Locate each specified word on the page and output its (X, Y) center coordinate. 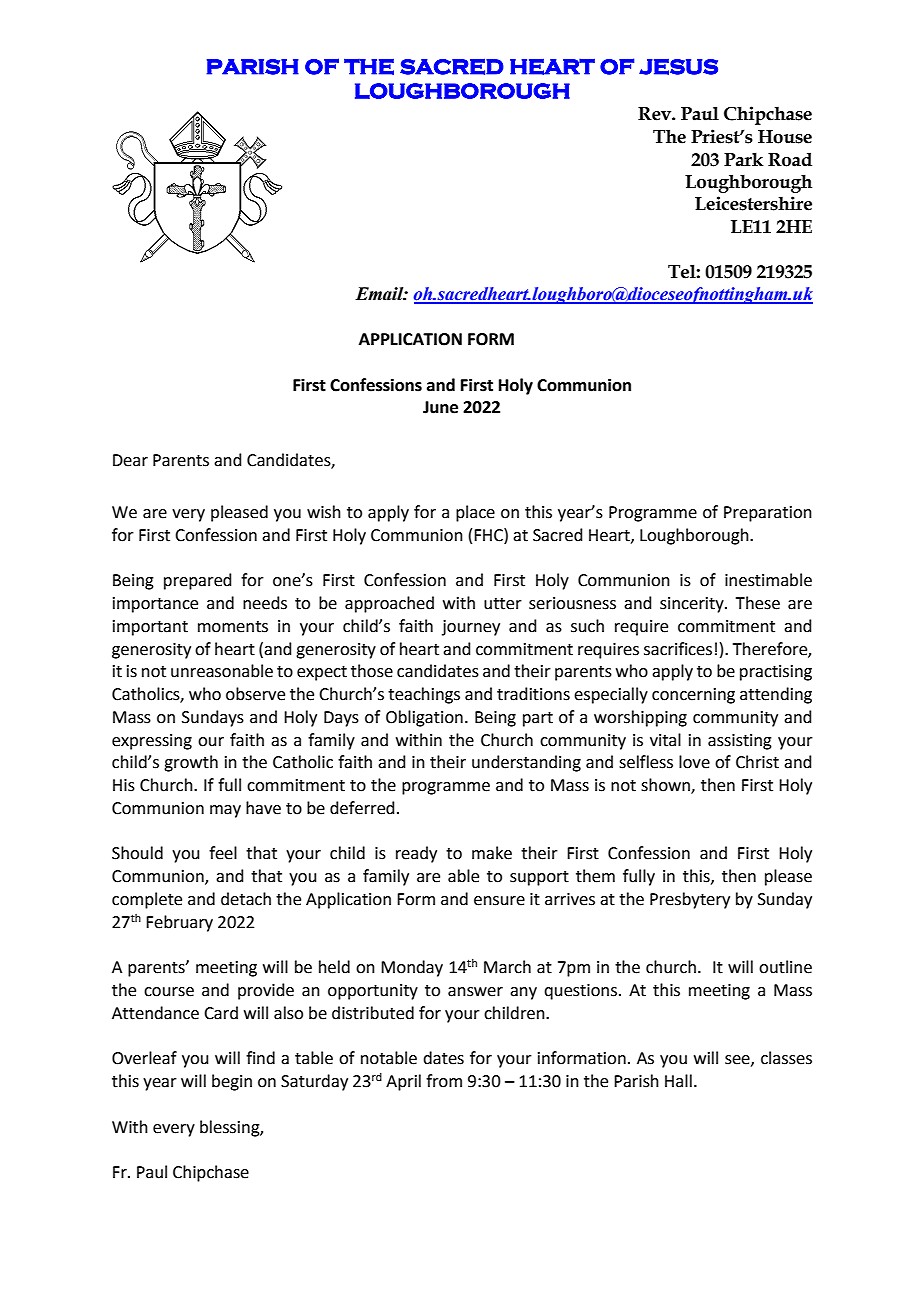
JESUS (678, 66)
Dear (130, 460)
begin (232, 1082)
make (492, 853)
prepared (198, 581)
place (475, 513)
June (440, 407)
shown (666, 786)
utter (503, 604)
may (225, 811)
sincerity (693, 605)
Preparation (768, 514)
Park (744, 159)
